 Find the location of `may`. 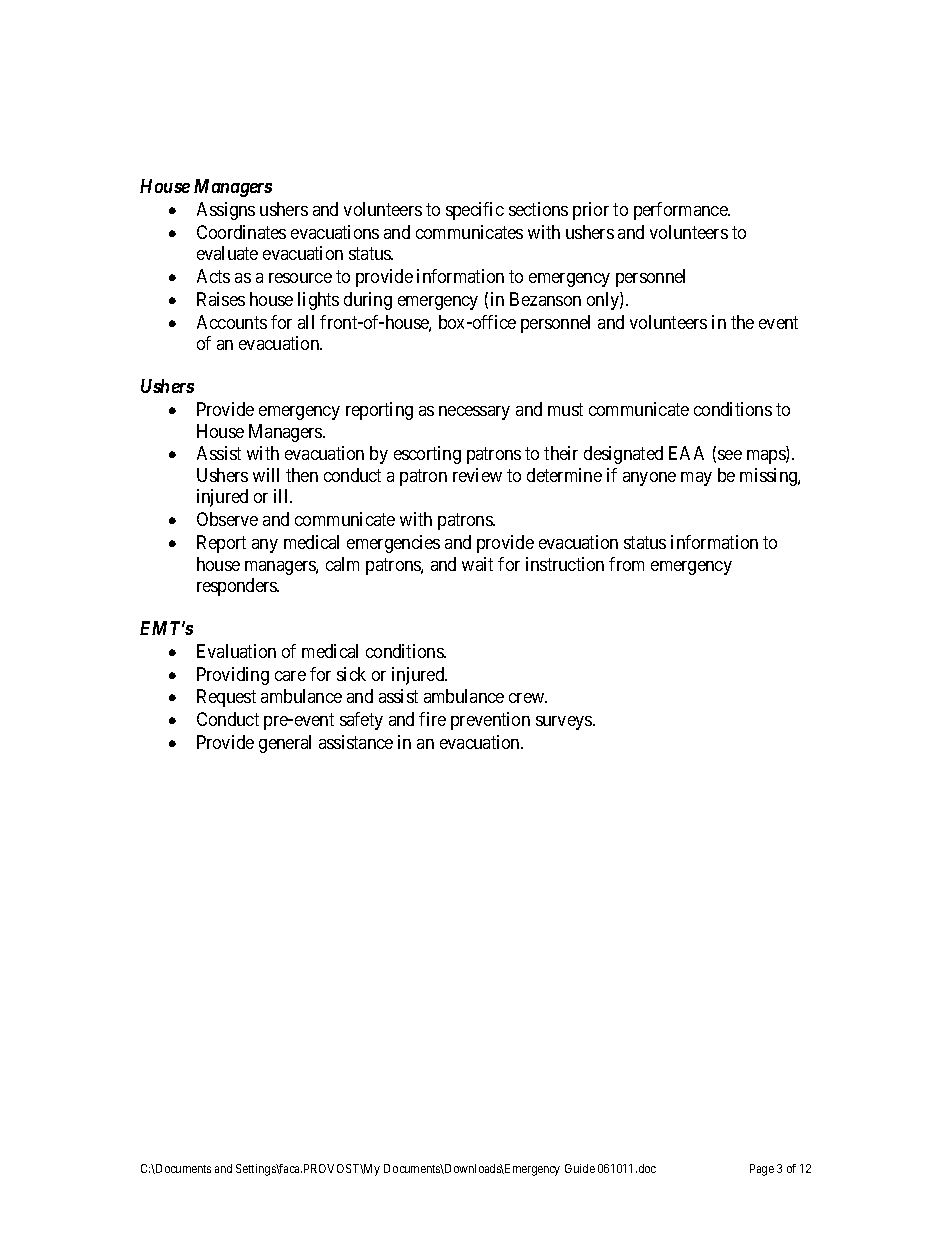

may is located at coordinates (696, 479).
